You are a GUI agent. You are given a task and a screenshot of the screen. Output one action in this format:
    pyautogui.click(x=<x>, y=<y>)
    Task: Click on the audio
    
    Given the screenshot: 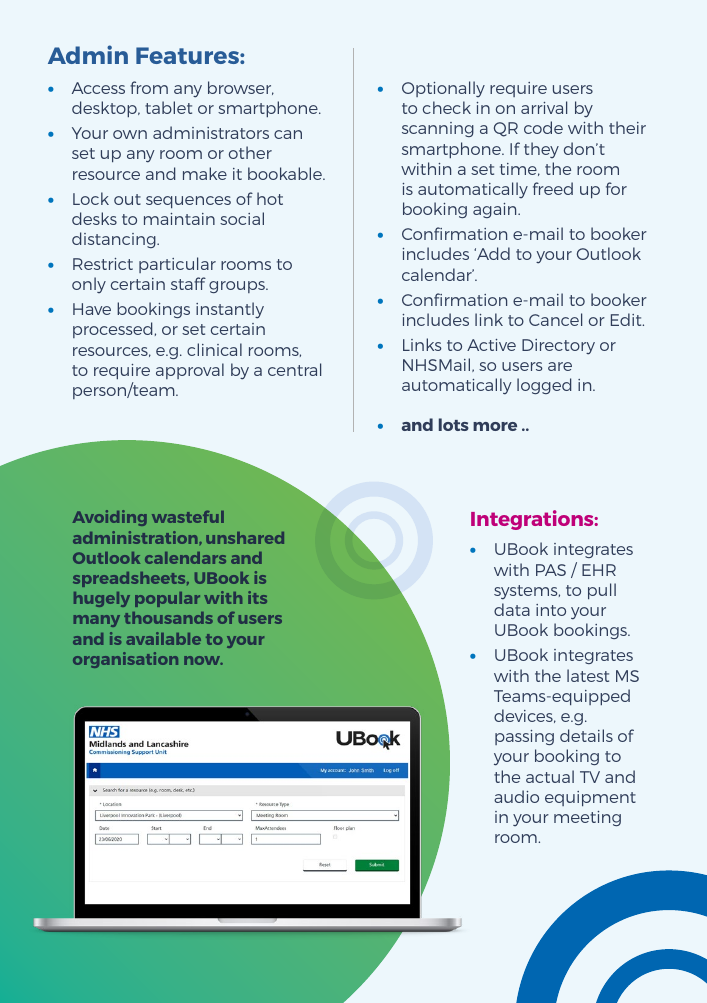 What is the action you would take?
    pyautogui.click(x=516, y=796)
